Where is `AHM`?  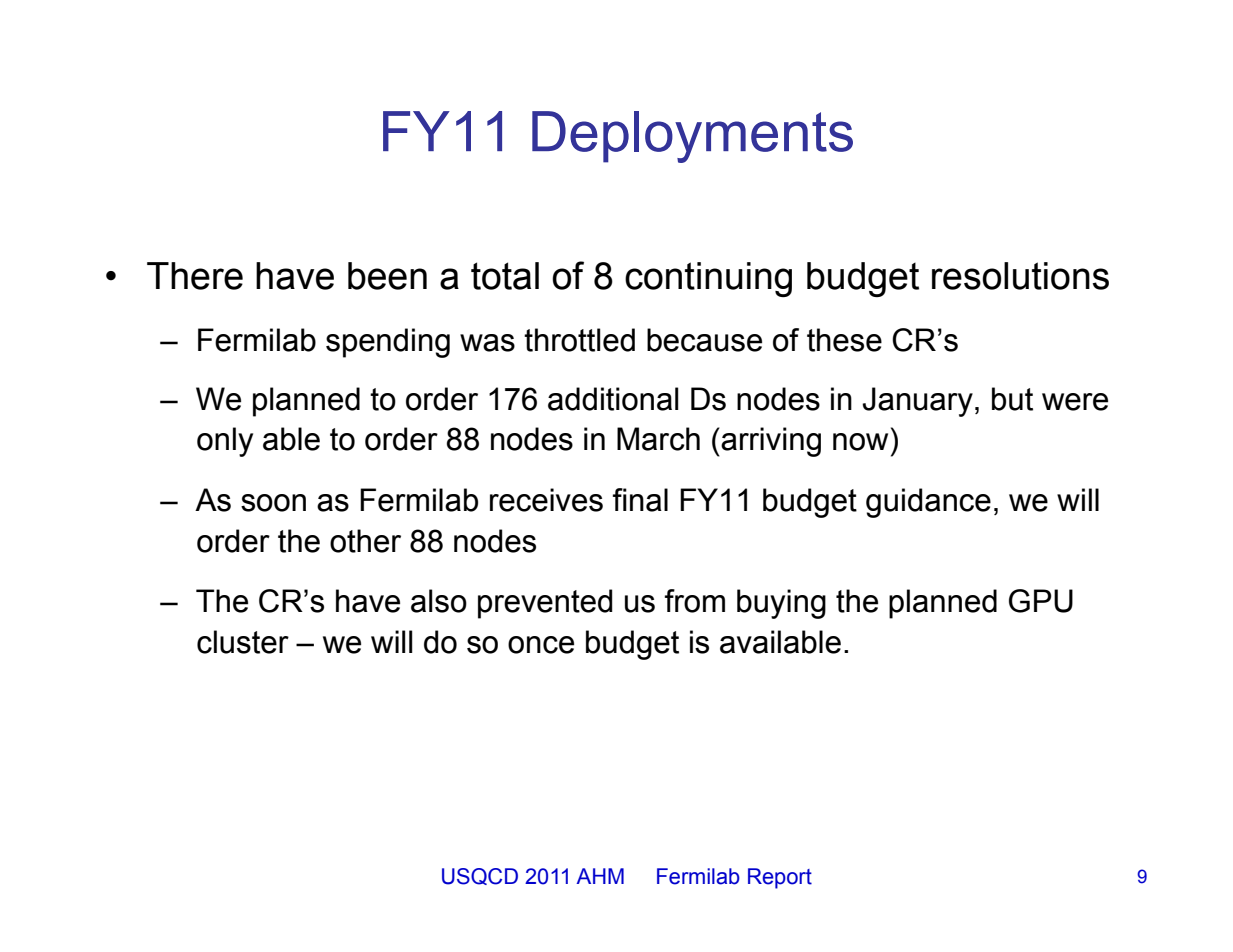
AHM is located at coordinates (600, 876).
